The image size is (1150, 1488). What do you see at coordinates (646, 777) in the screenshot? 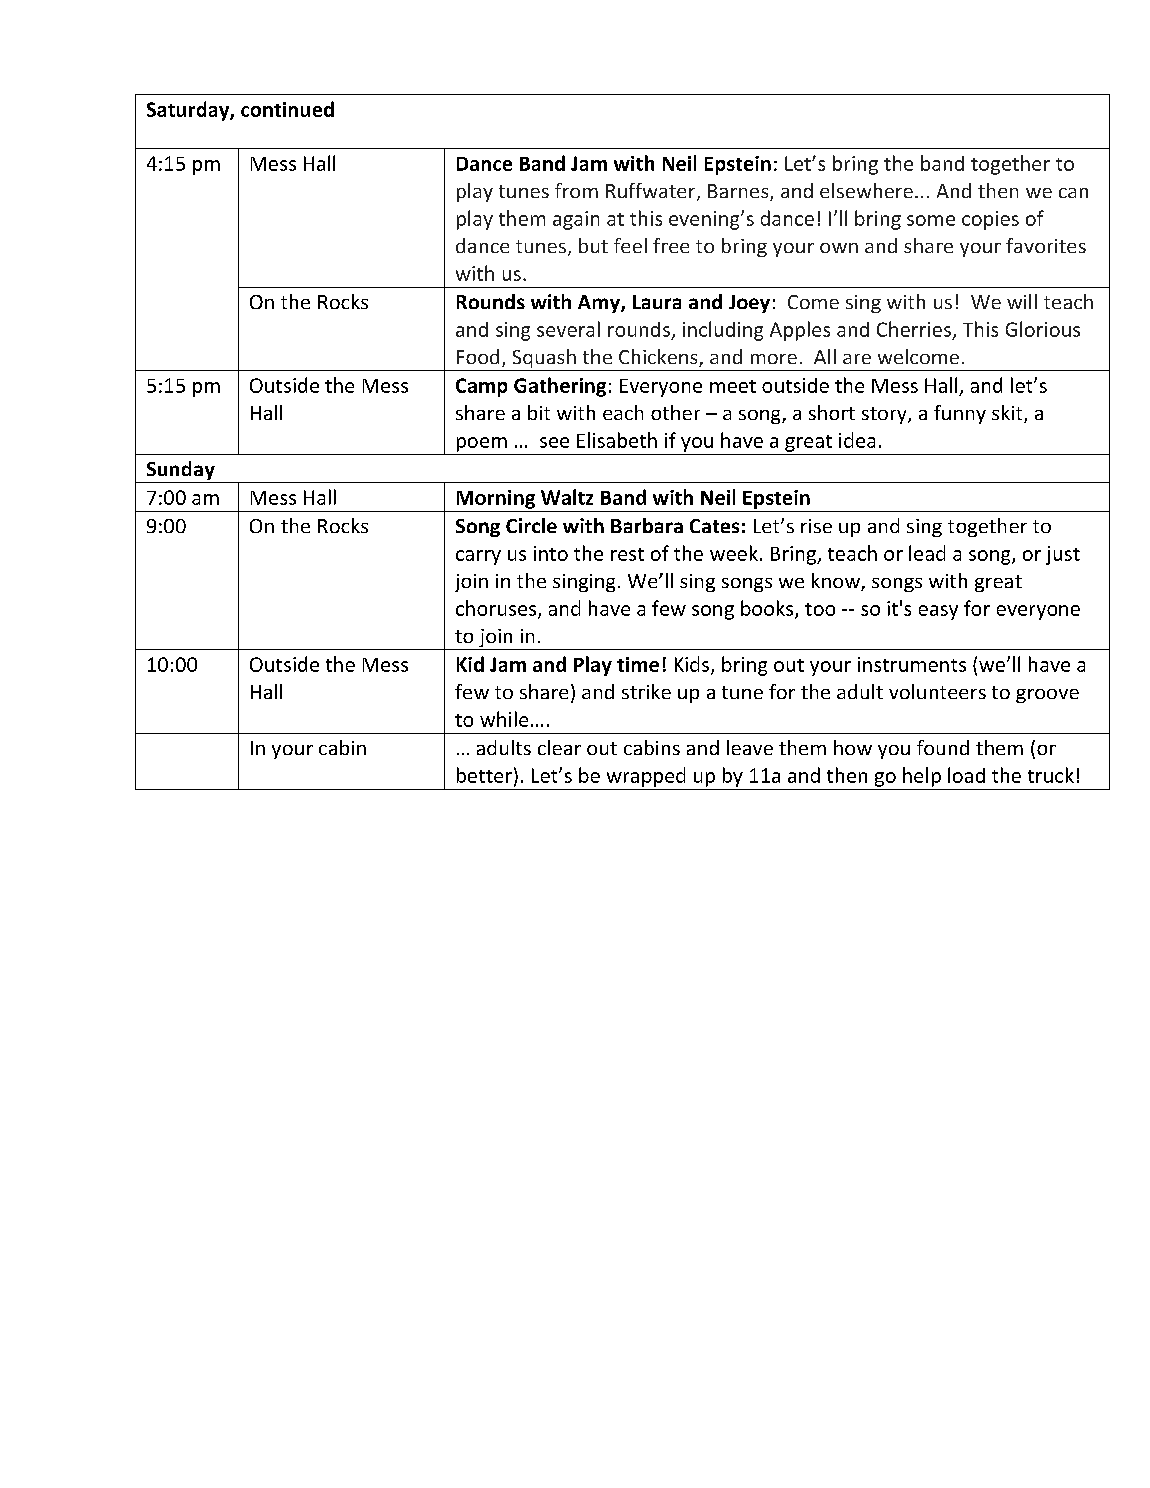
I see `wrapped` at bounding box center [646, 777].
